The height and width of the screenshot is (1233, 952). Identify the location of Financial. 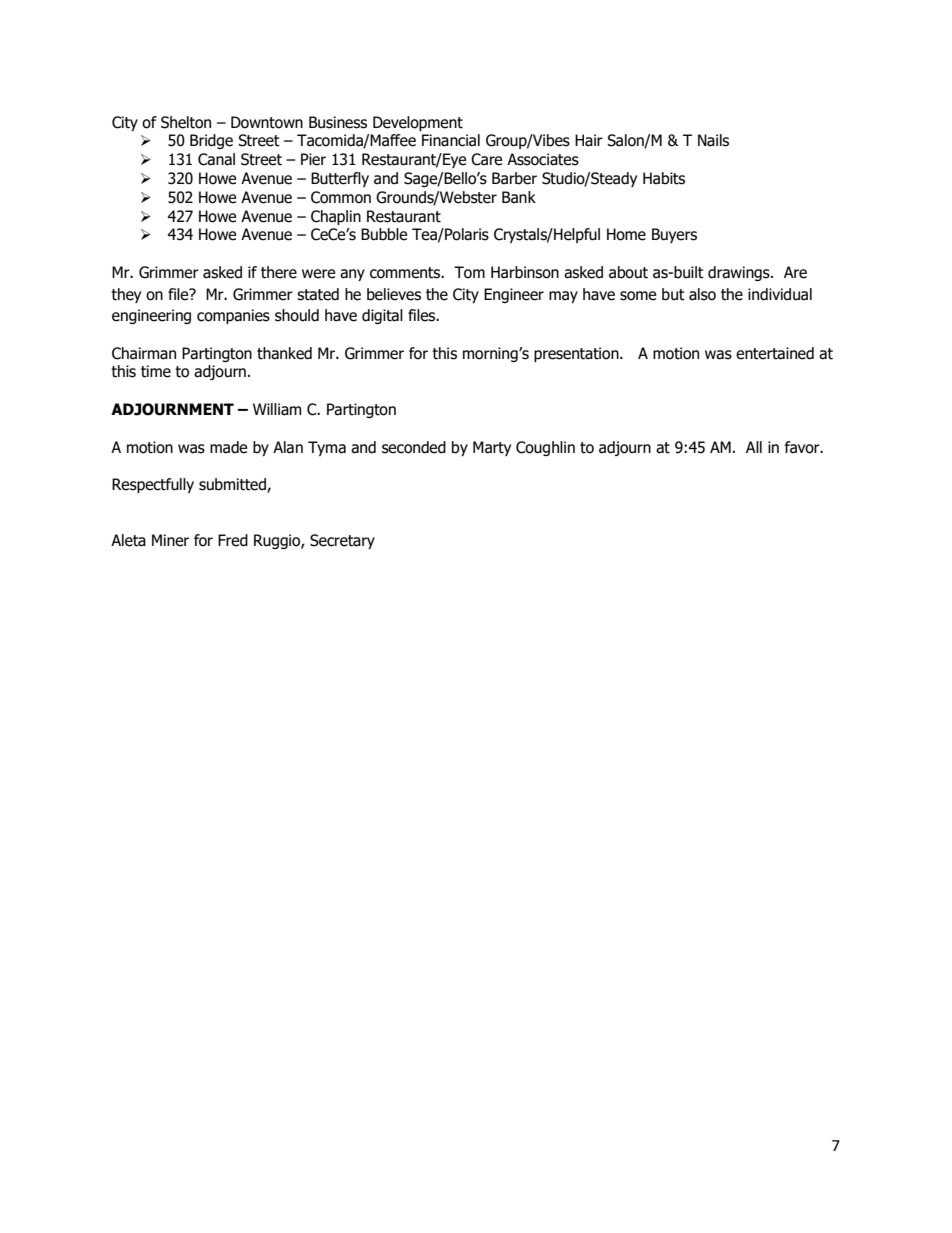
(451, 140).
